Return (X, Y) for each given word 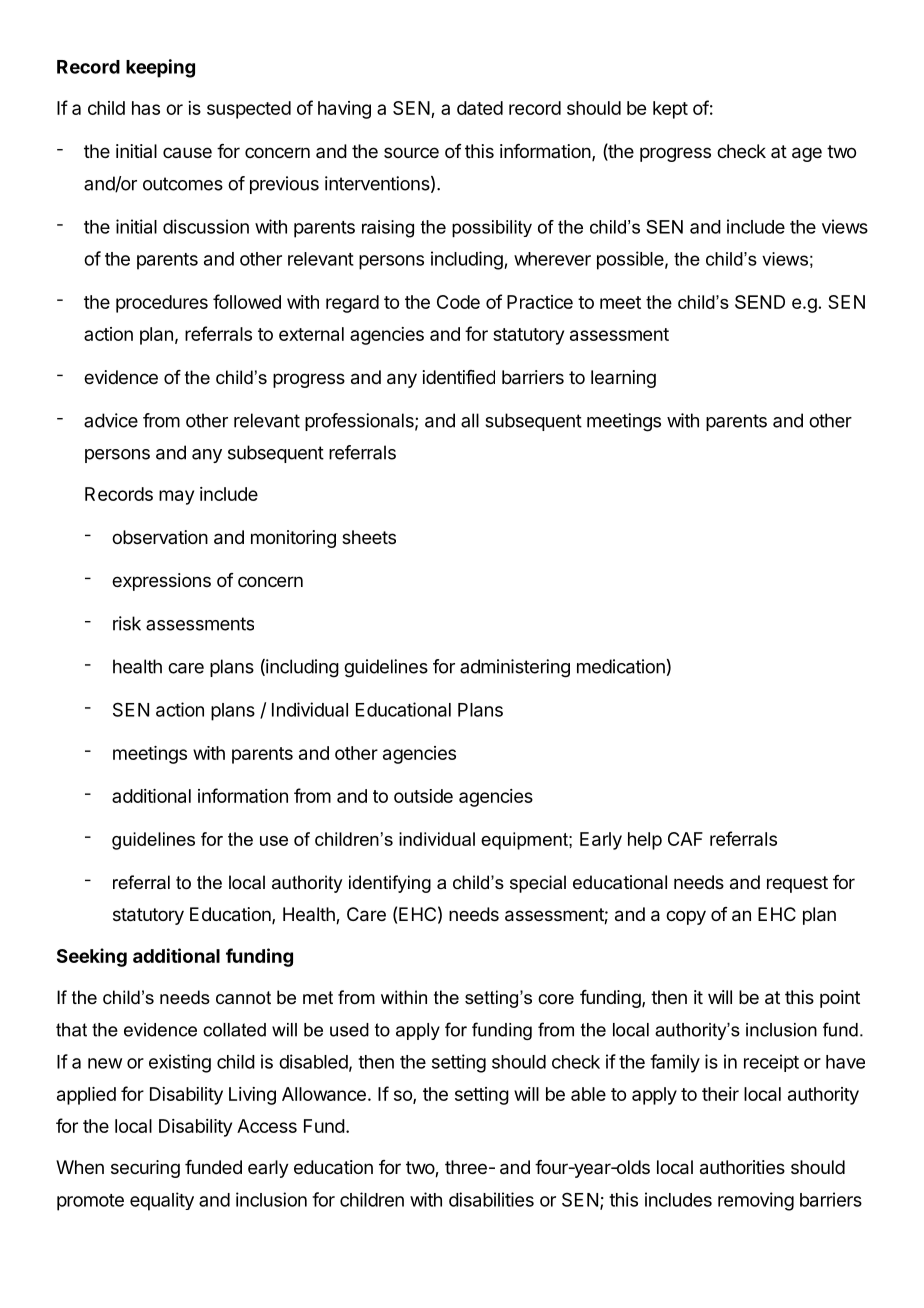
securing (145, 1169)
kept (670, 110)
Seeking (92, 957)
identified (459, 377)
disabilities (491, 1199)
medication (621, 666)
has (146, 108)
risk (127, 623)
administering (515, 668)
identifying (390, 884)
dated (480, 108)
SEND (760, 302)
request (797, 884)
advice (111, 420)
